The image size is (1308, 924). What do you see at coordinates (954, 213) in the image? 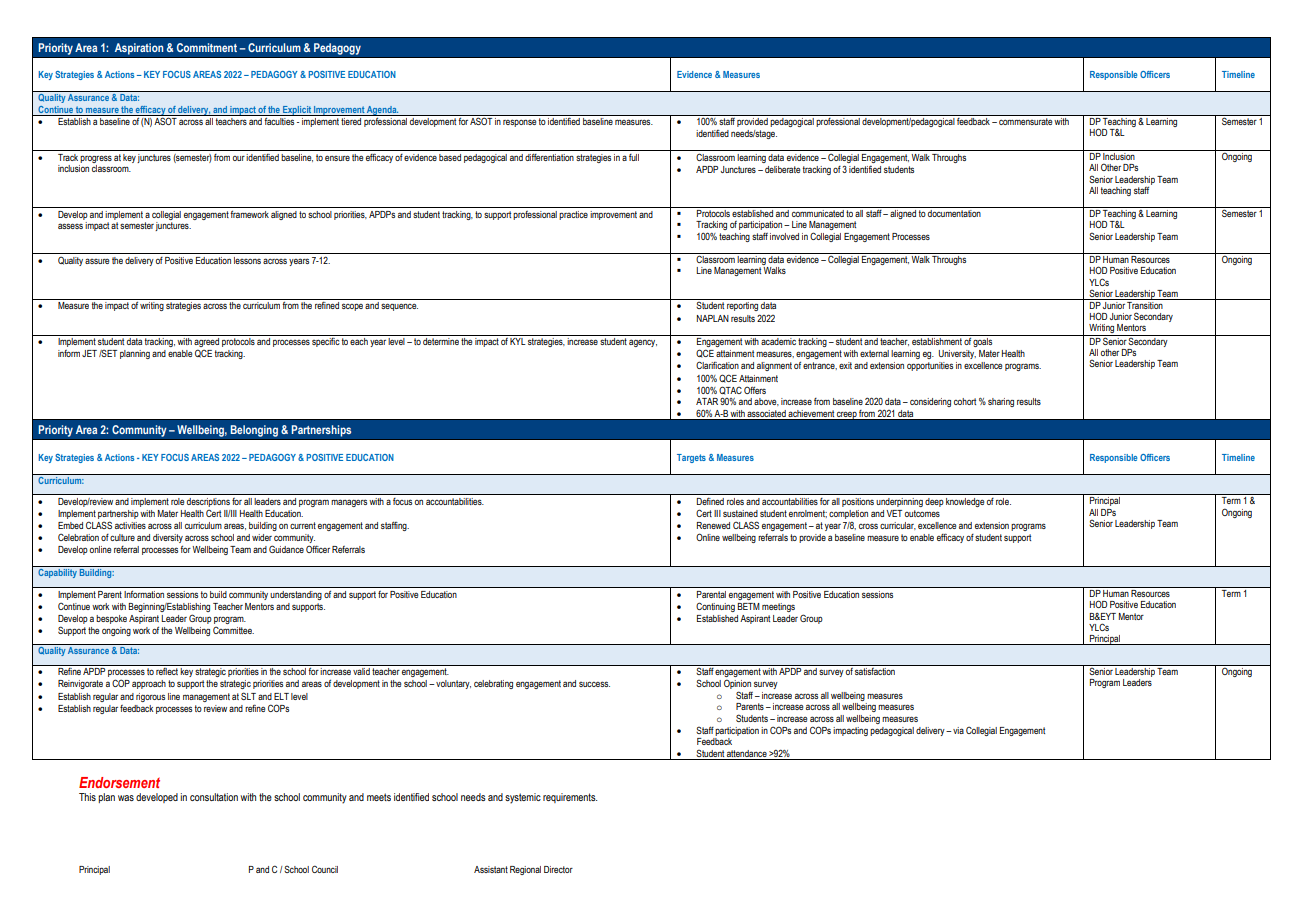
I see `documentation` at bounding box center [954, 213].
